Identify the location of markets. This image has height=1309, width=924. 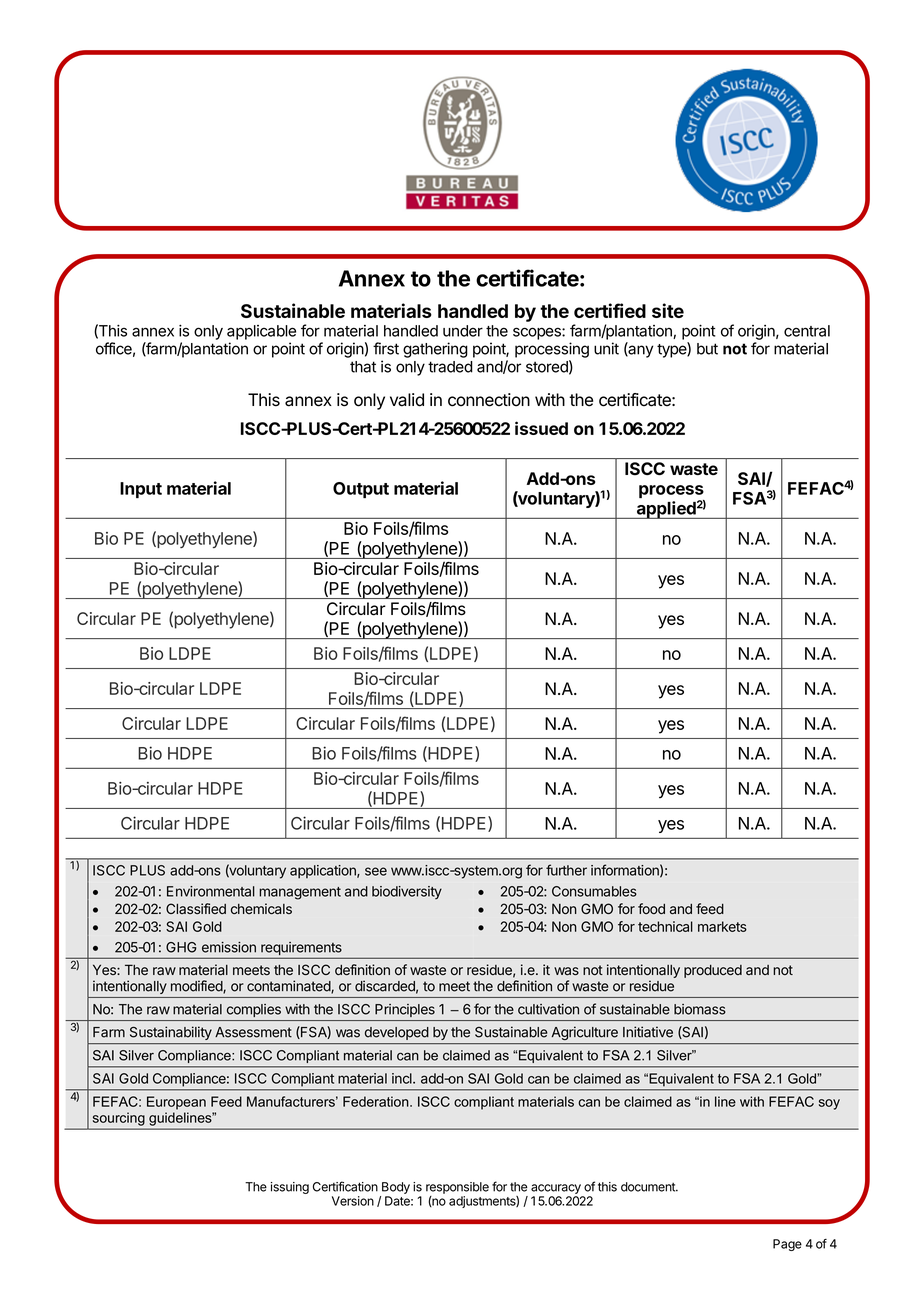
(722, 926).
